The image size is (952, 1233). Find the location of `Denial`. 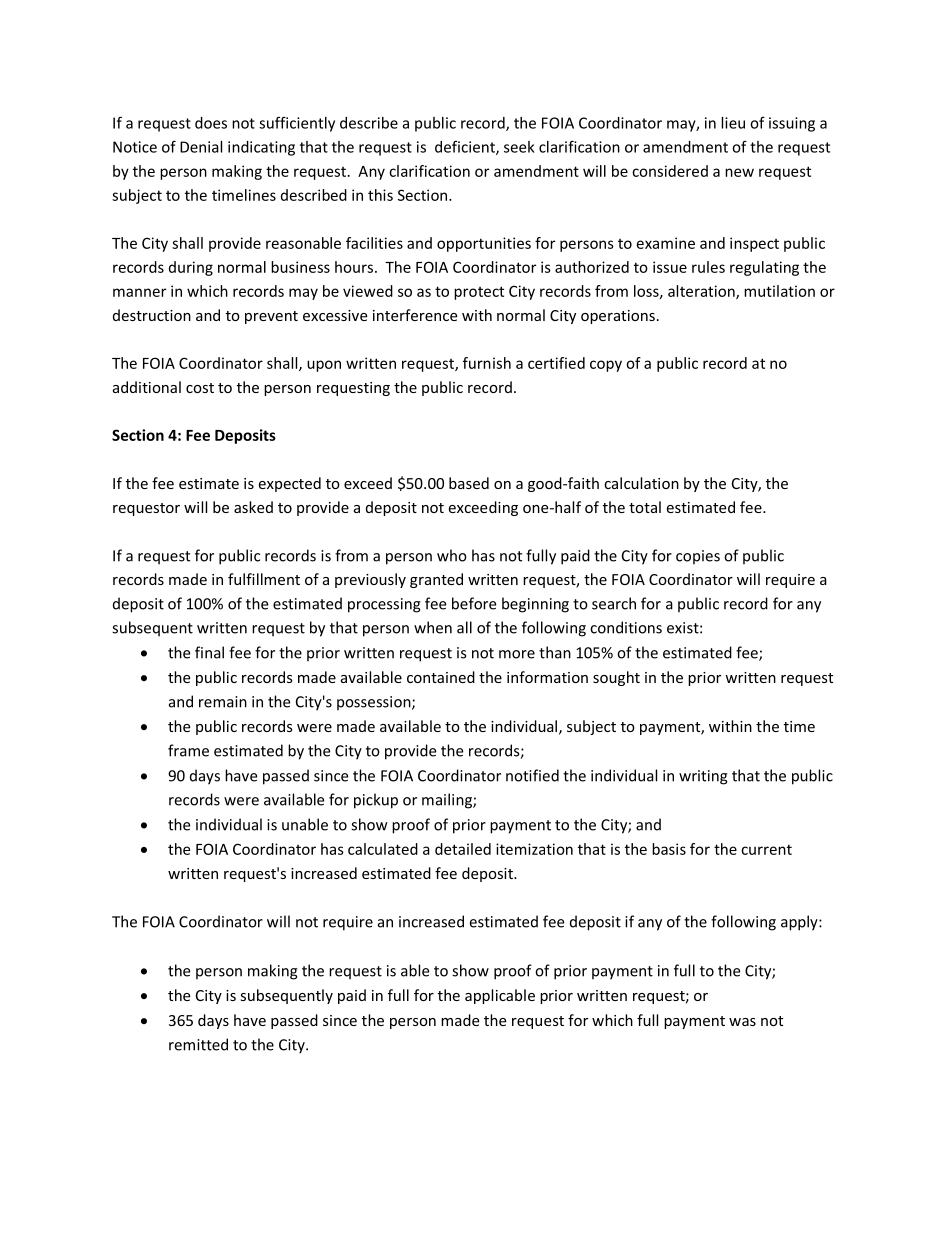

Denial is located at coordinates (201, 147).
